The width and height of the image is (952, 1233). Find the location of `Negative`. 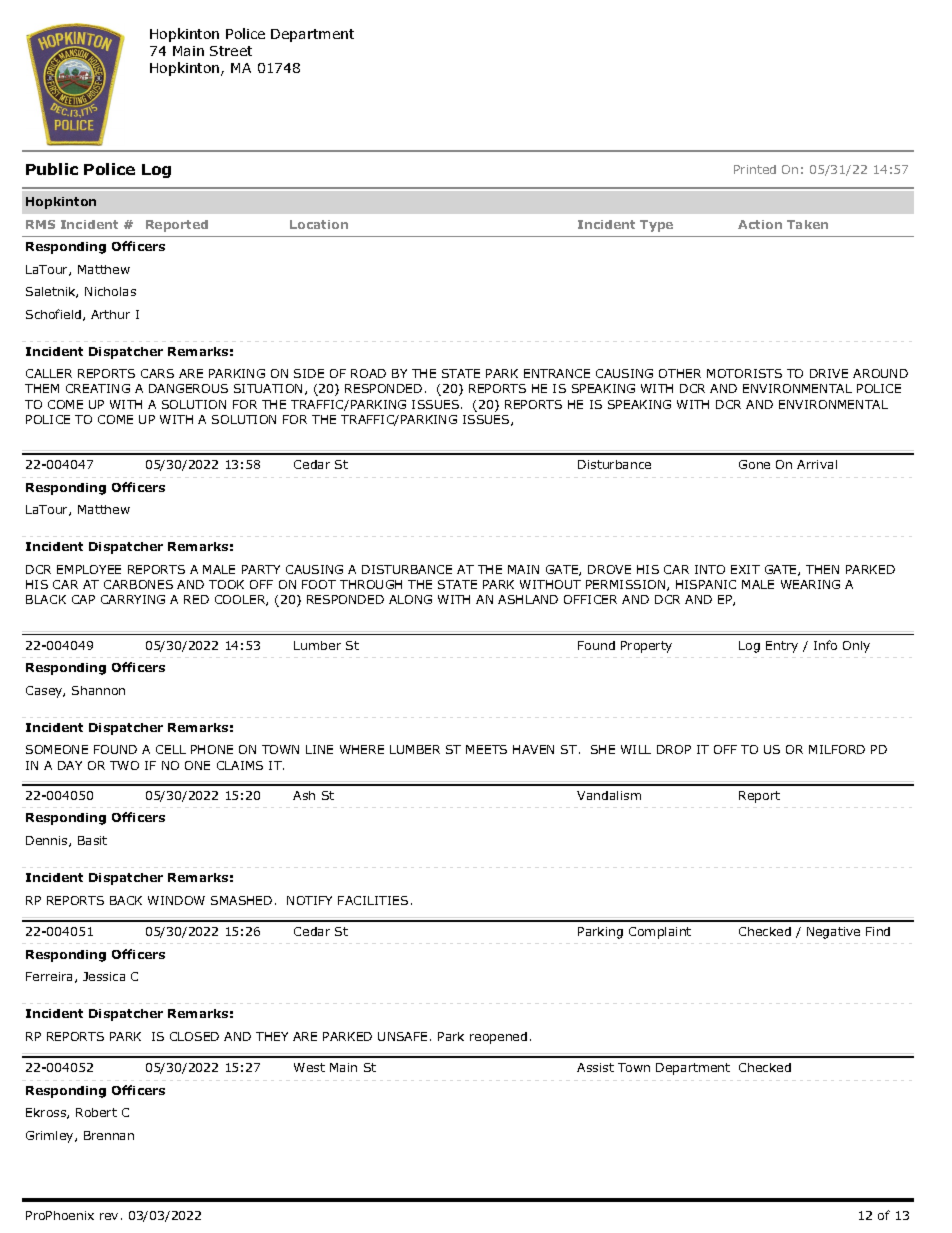

Negative is located at coordinates (833, 933).
